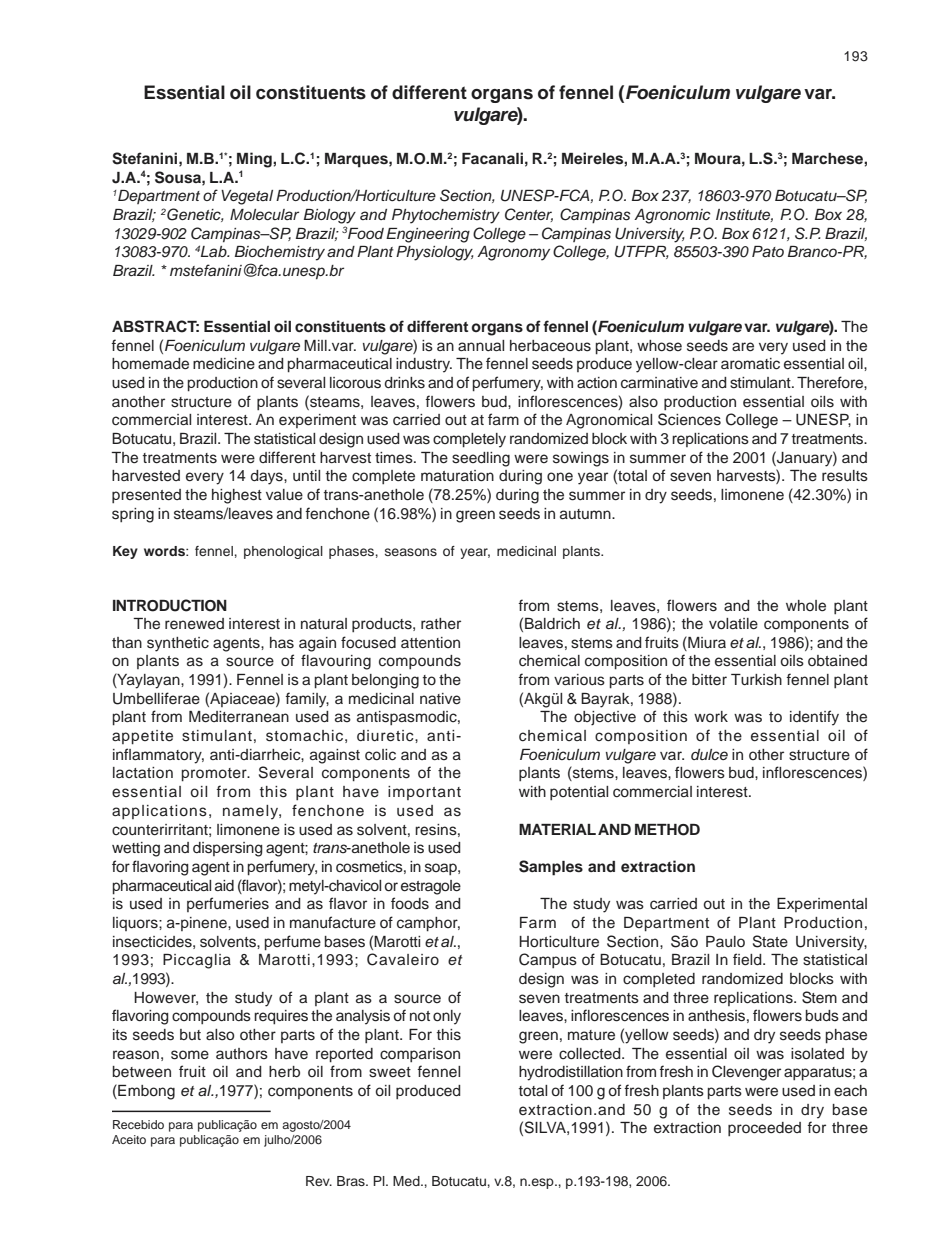 The width and height of the page is (952, 1233). I want to click on Center, so click(529, 215).
